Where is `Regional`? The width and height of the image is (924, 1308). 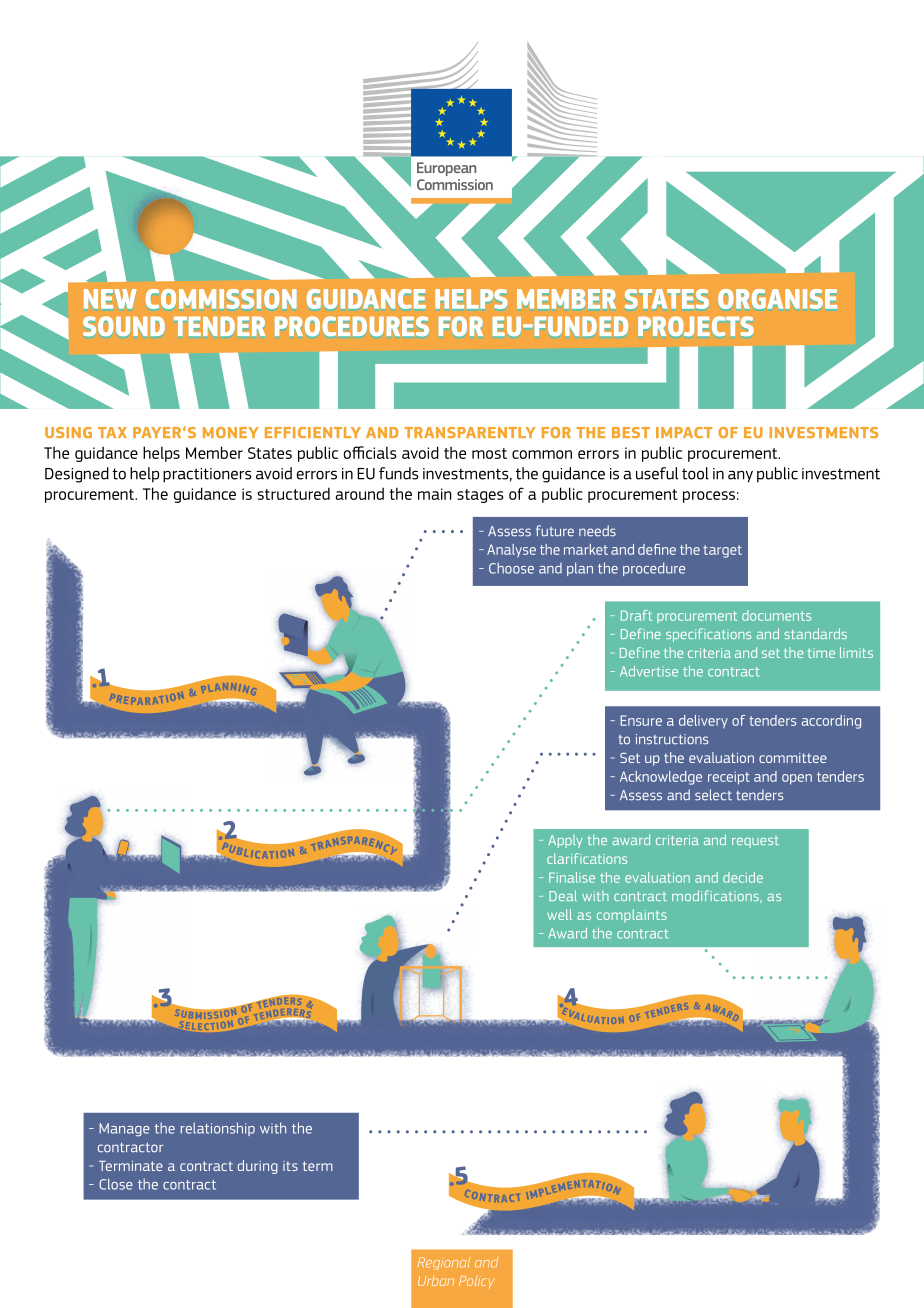 Regional is located at coordinates (444, 1263).
